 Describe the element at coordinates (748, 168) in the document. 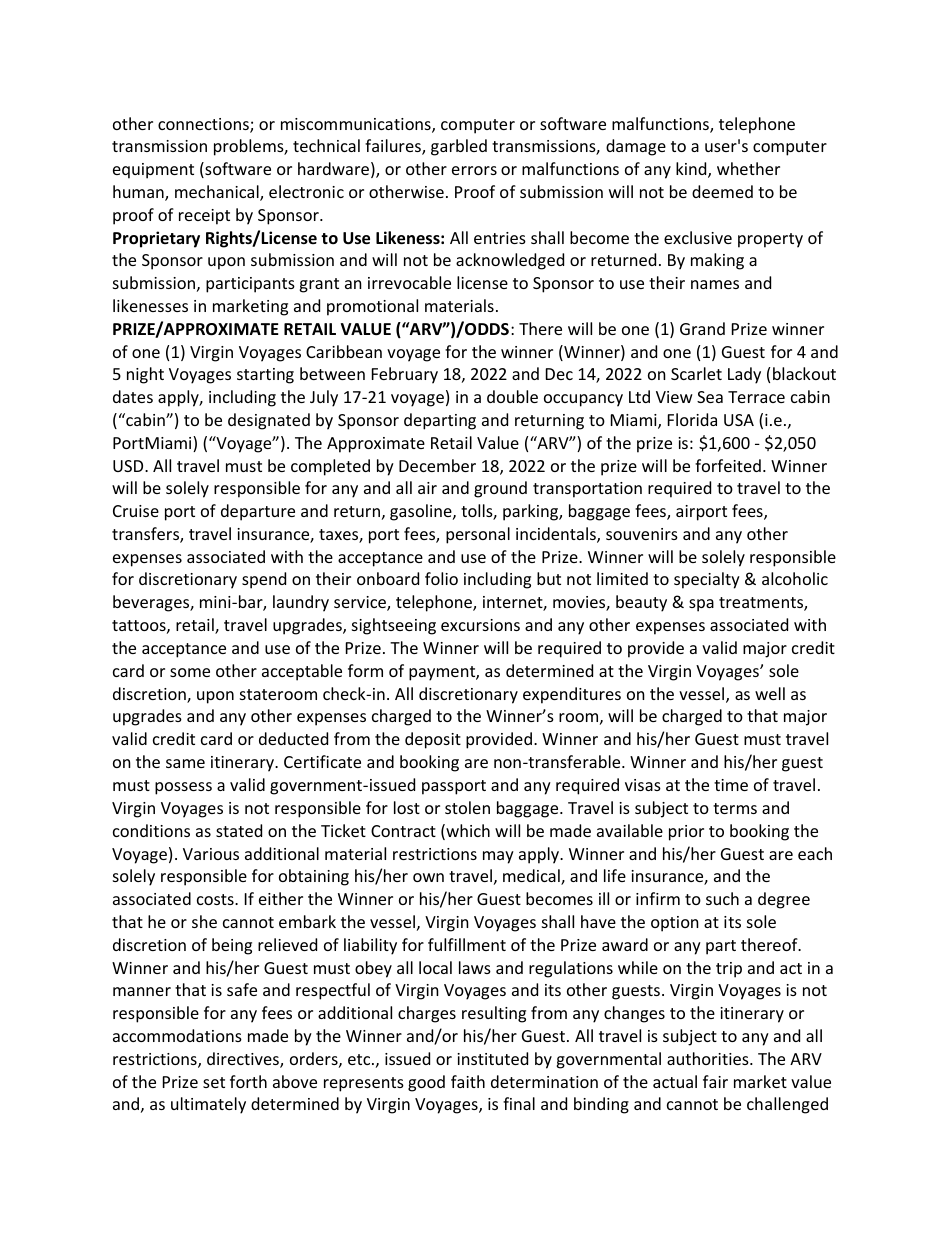

I see `whether` at that location.
